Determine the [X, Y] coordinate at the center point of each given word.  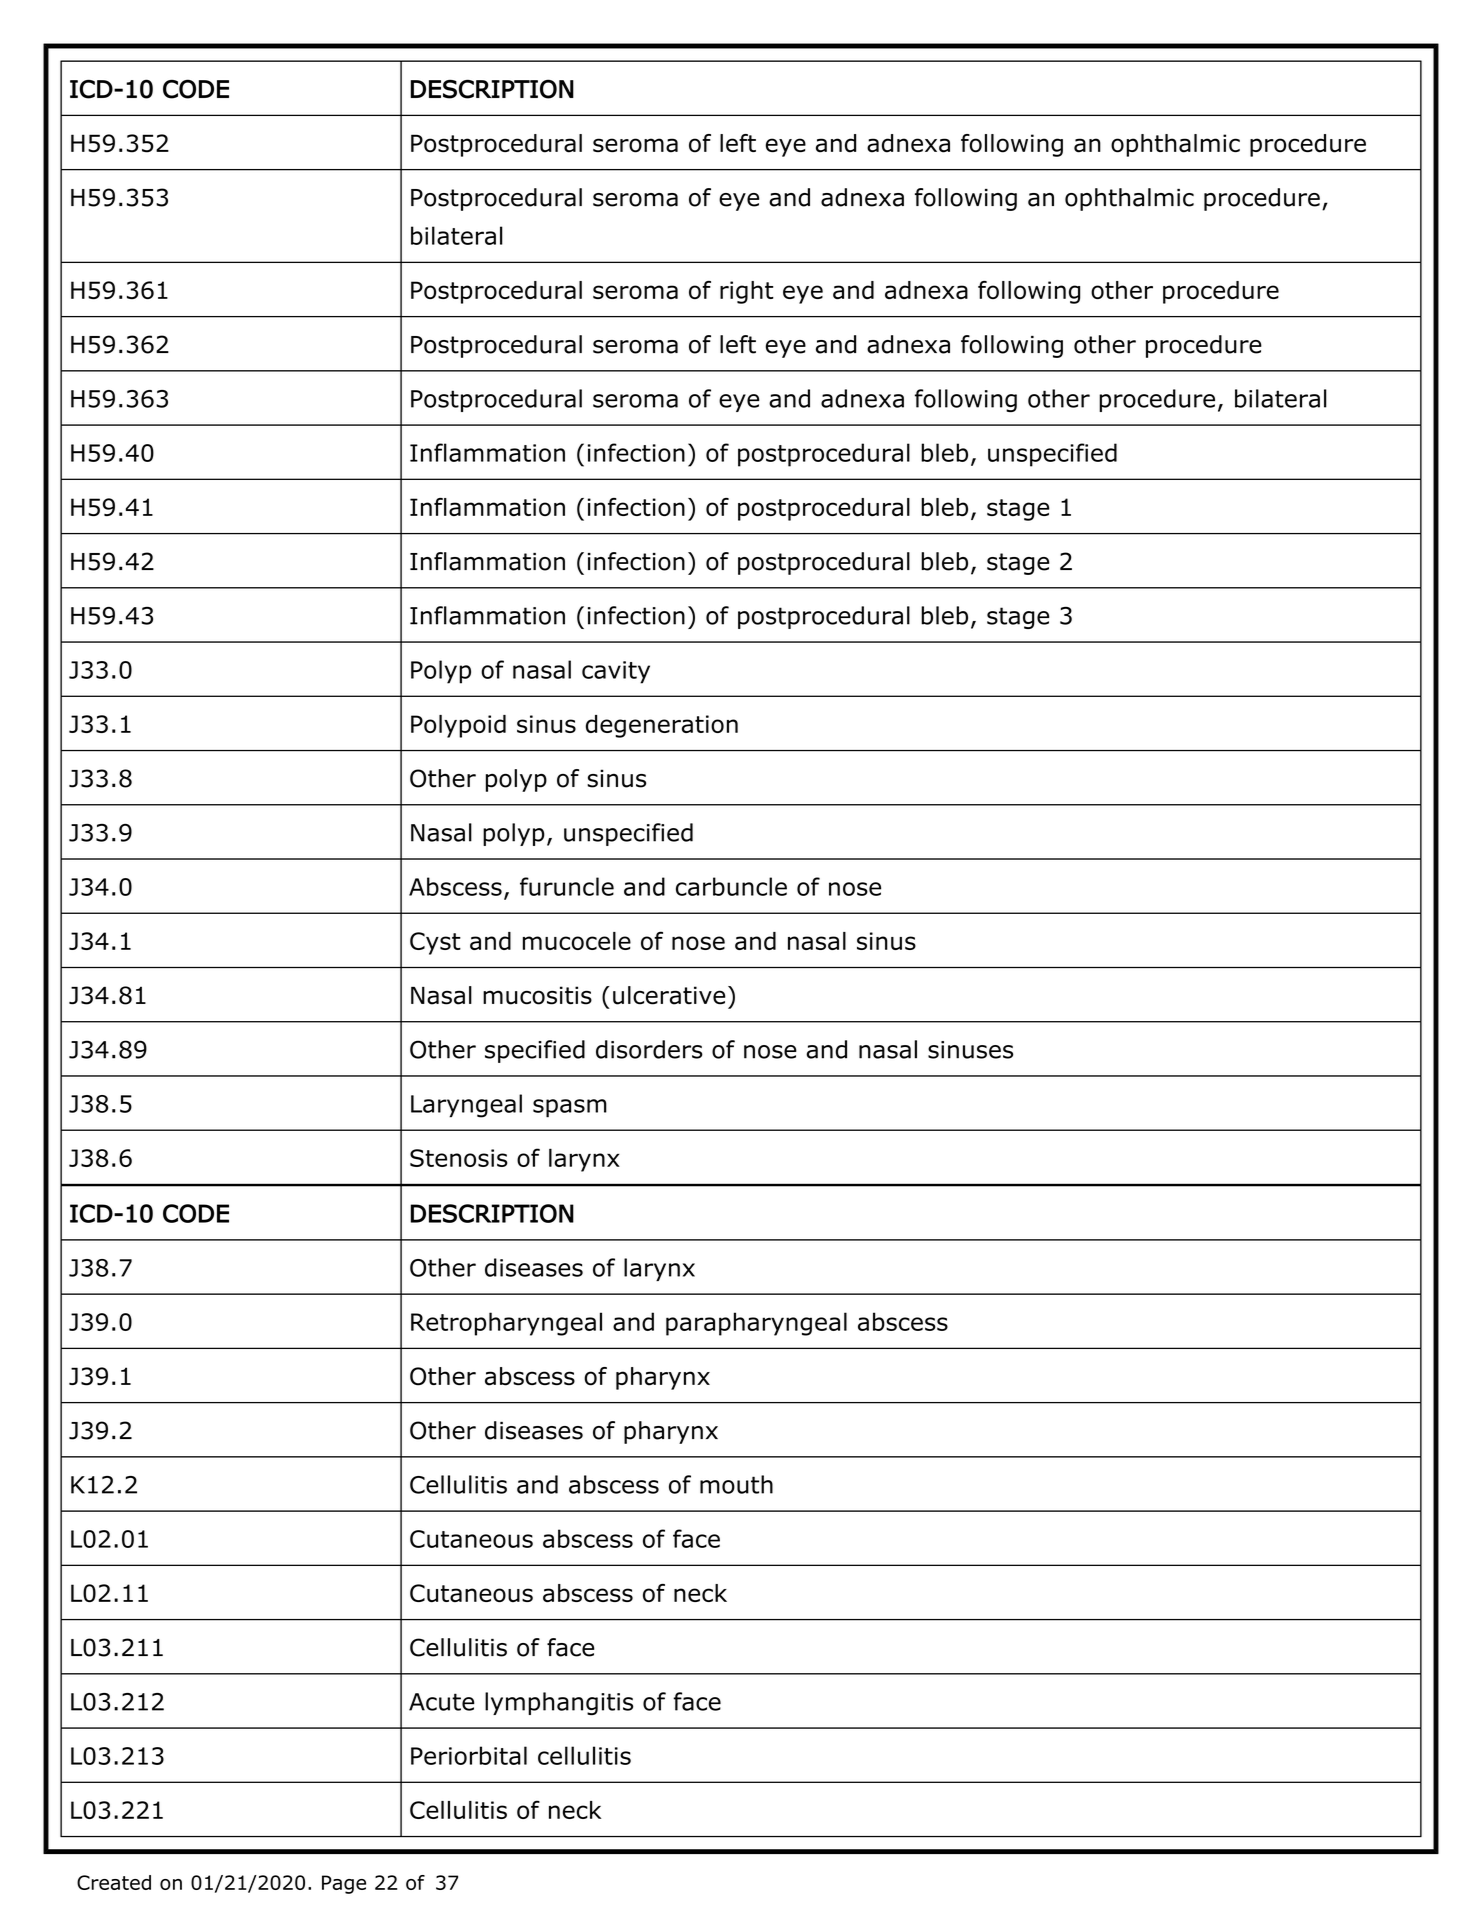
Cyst [435, 943]
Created [114, 1882]
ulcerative [669, 995]
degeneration [662, 726]
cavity [616, 672]
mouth [736, 1484]
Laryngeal [466, 1106]
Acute [441, 1702]
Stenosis [459, 1158]
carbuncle [731, 886]
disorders [649, 1049]
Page [344, 1884]
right [747, 292]
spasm [570, 1108]
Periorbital [469, 1755]
